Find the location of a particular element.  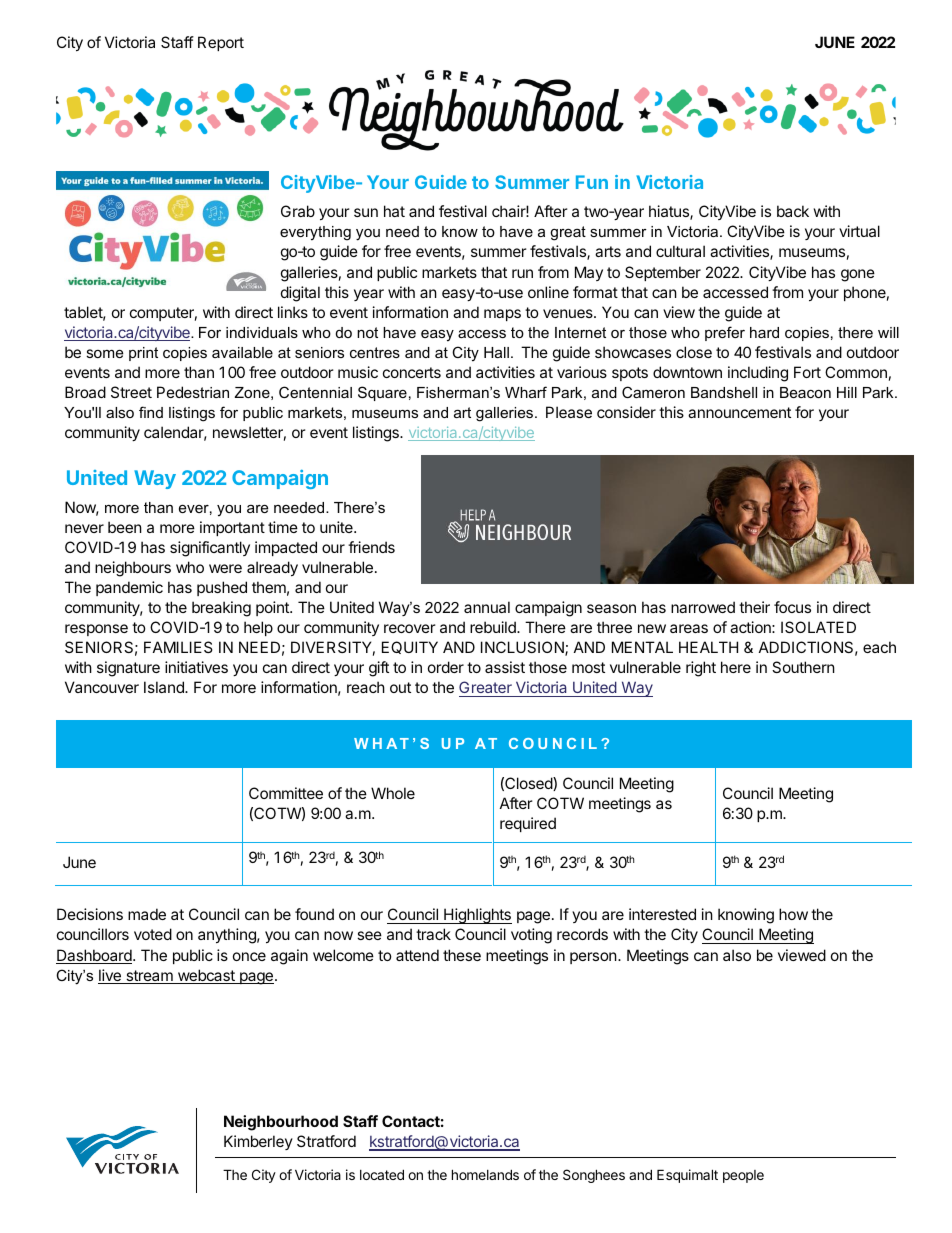

Hall is located at coordinates (496, 352).
